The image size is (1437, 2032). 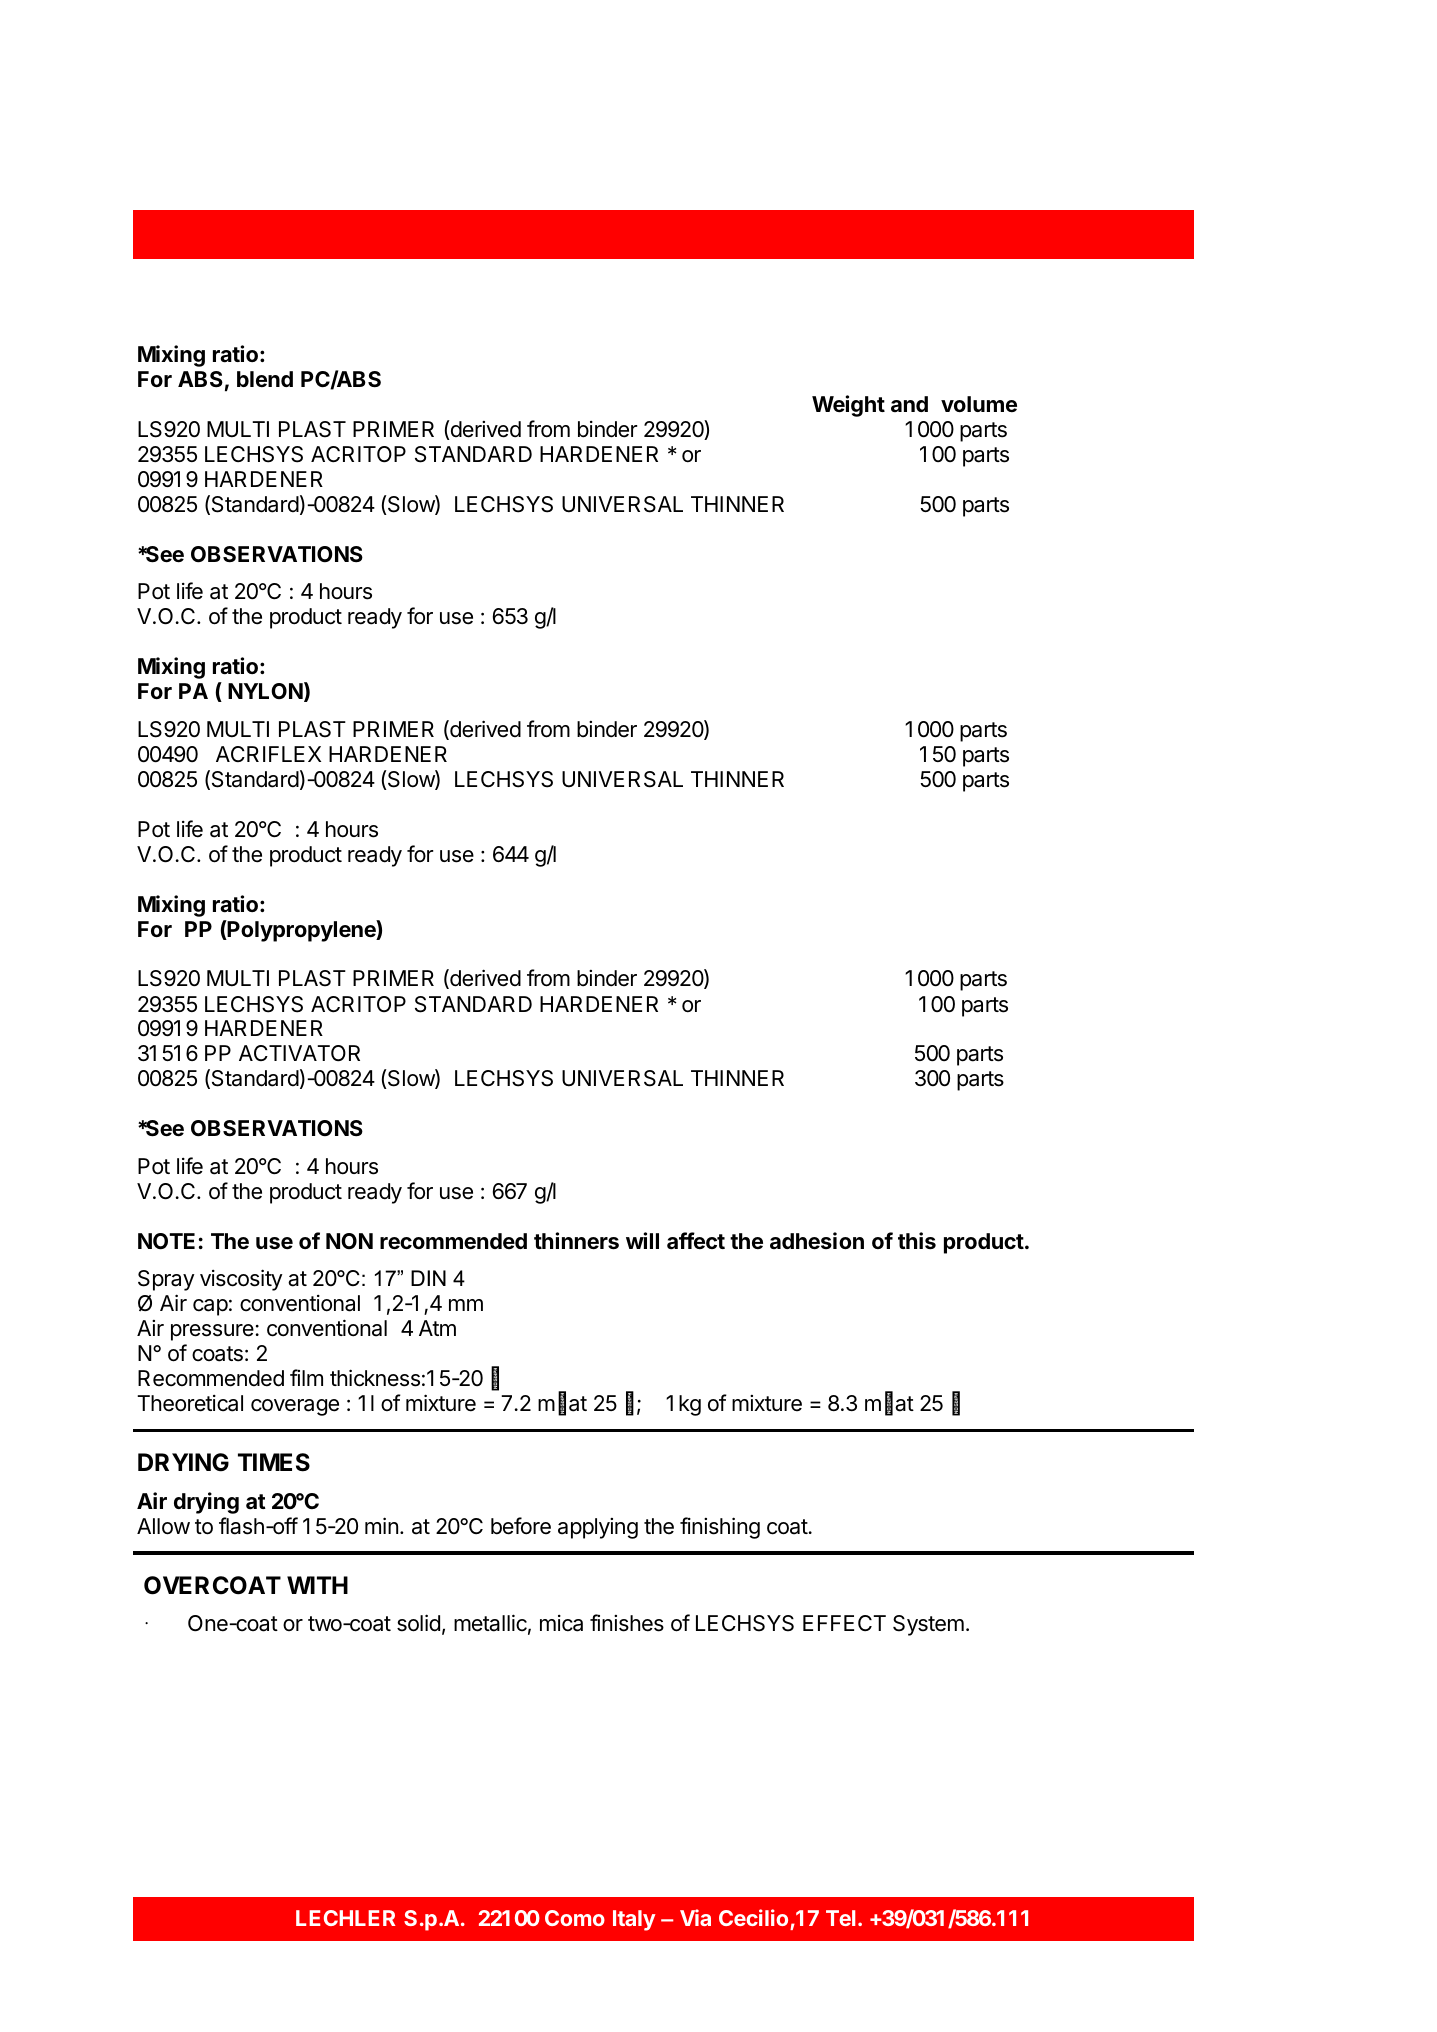 What do you see at coordinates (598, 1528) in the screenshot?
I see `applying` at bounding box center [598, 1528].
